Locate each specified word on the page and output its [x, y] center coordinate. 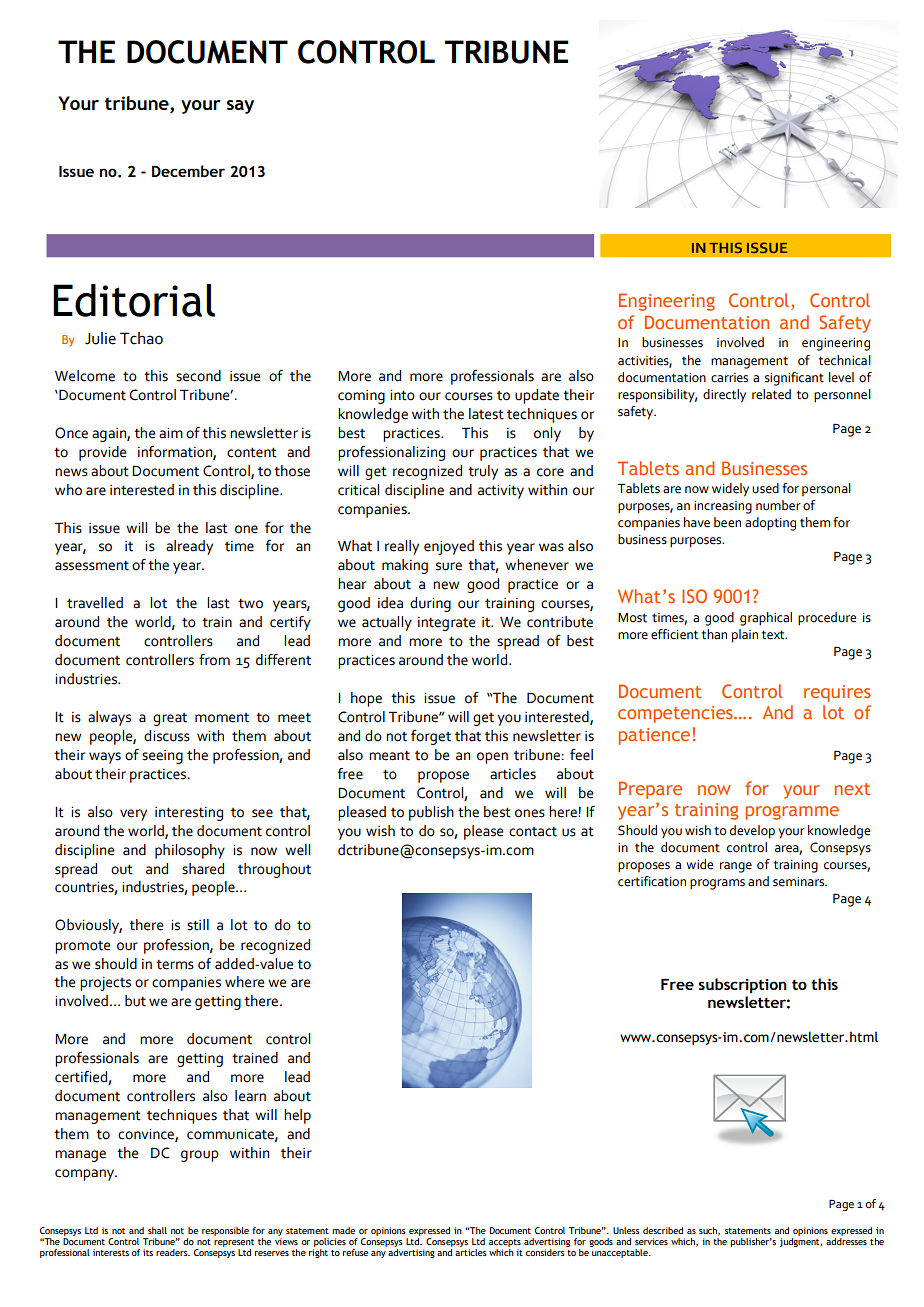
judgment [800, 1242]
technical [845, 360]
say [240, 107]
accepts [505, 1244]
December [188, 171]
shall [157, 1230]
